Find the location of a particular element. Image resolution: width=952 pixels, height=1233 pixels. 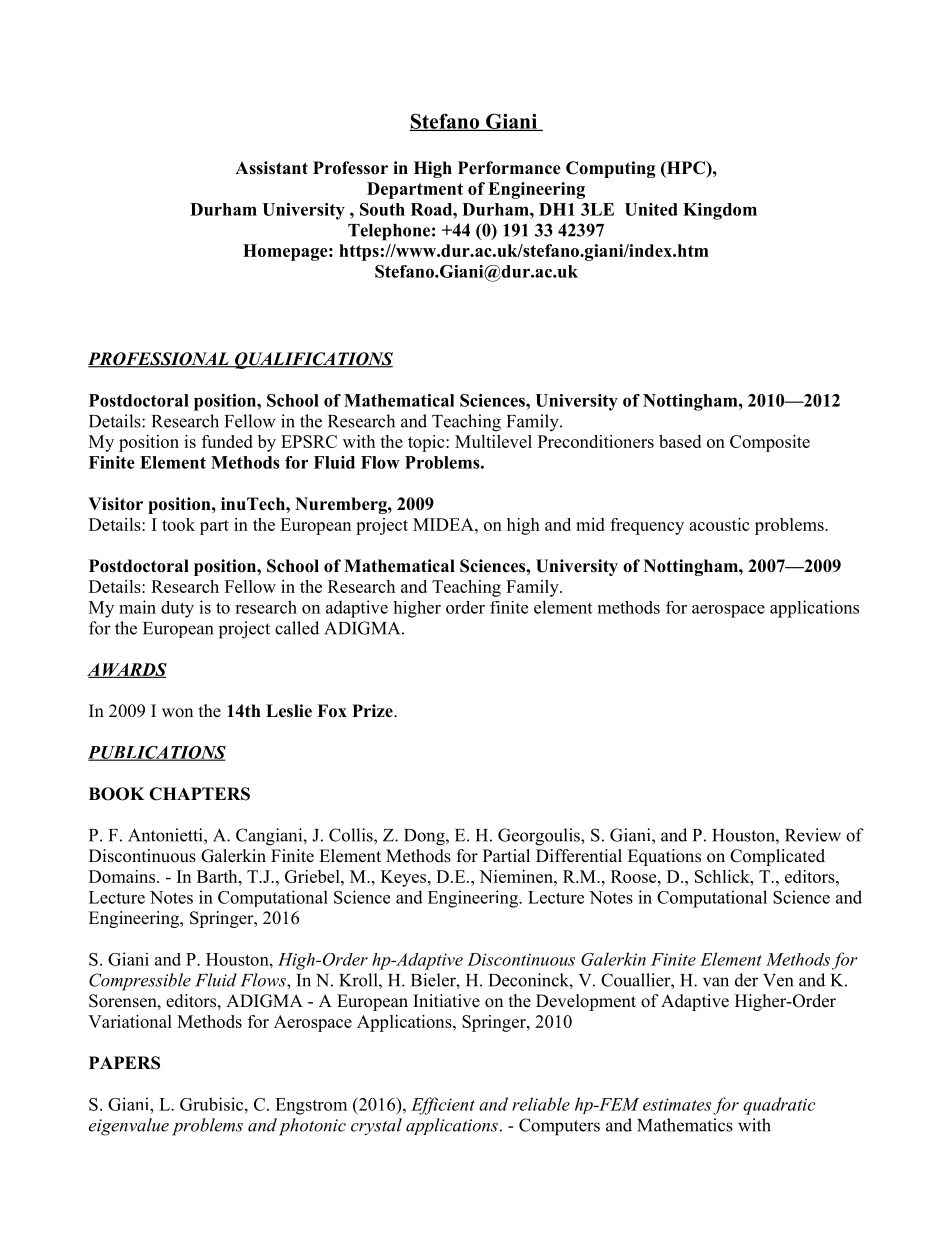

Keyes is located at coordinates (403, 878).
